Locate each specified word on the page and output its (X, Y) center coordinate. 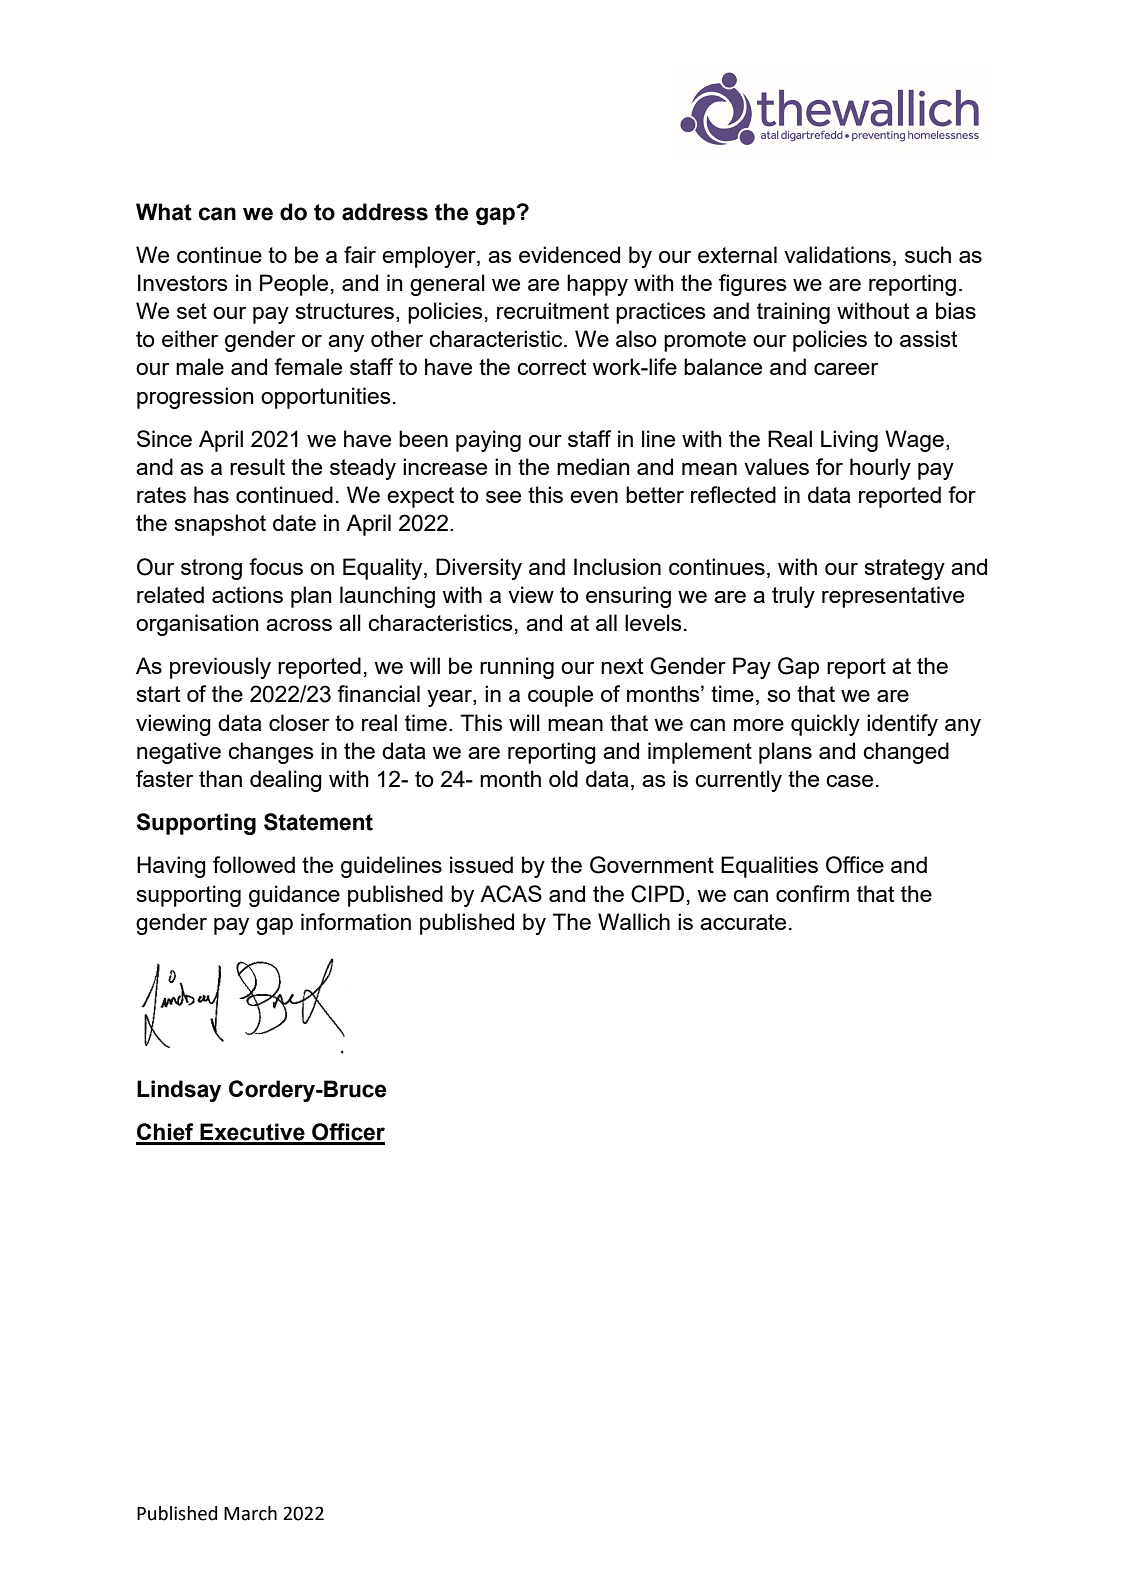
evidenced (569, 254)
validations (837, 254)
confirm (812, 893)
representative (893, 597)
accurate (743, 922)
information (356, 921)
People (294, 285)
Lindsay (179, 1091)
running (517, 668)
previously (220, 668)
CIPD (657, 894)
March (250, 1513)
